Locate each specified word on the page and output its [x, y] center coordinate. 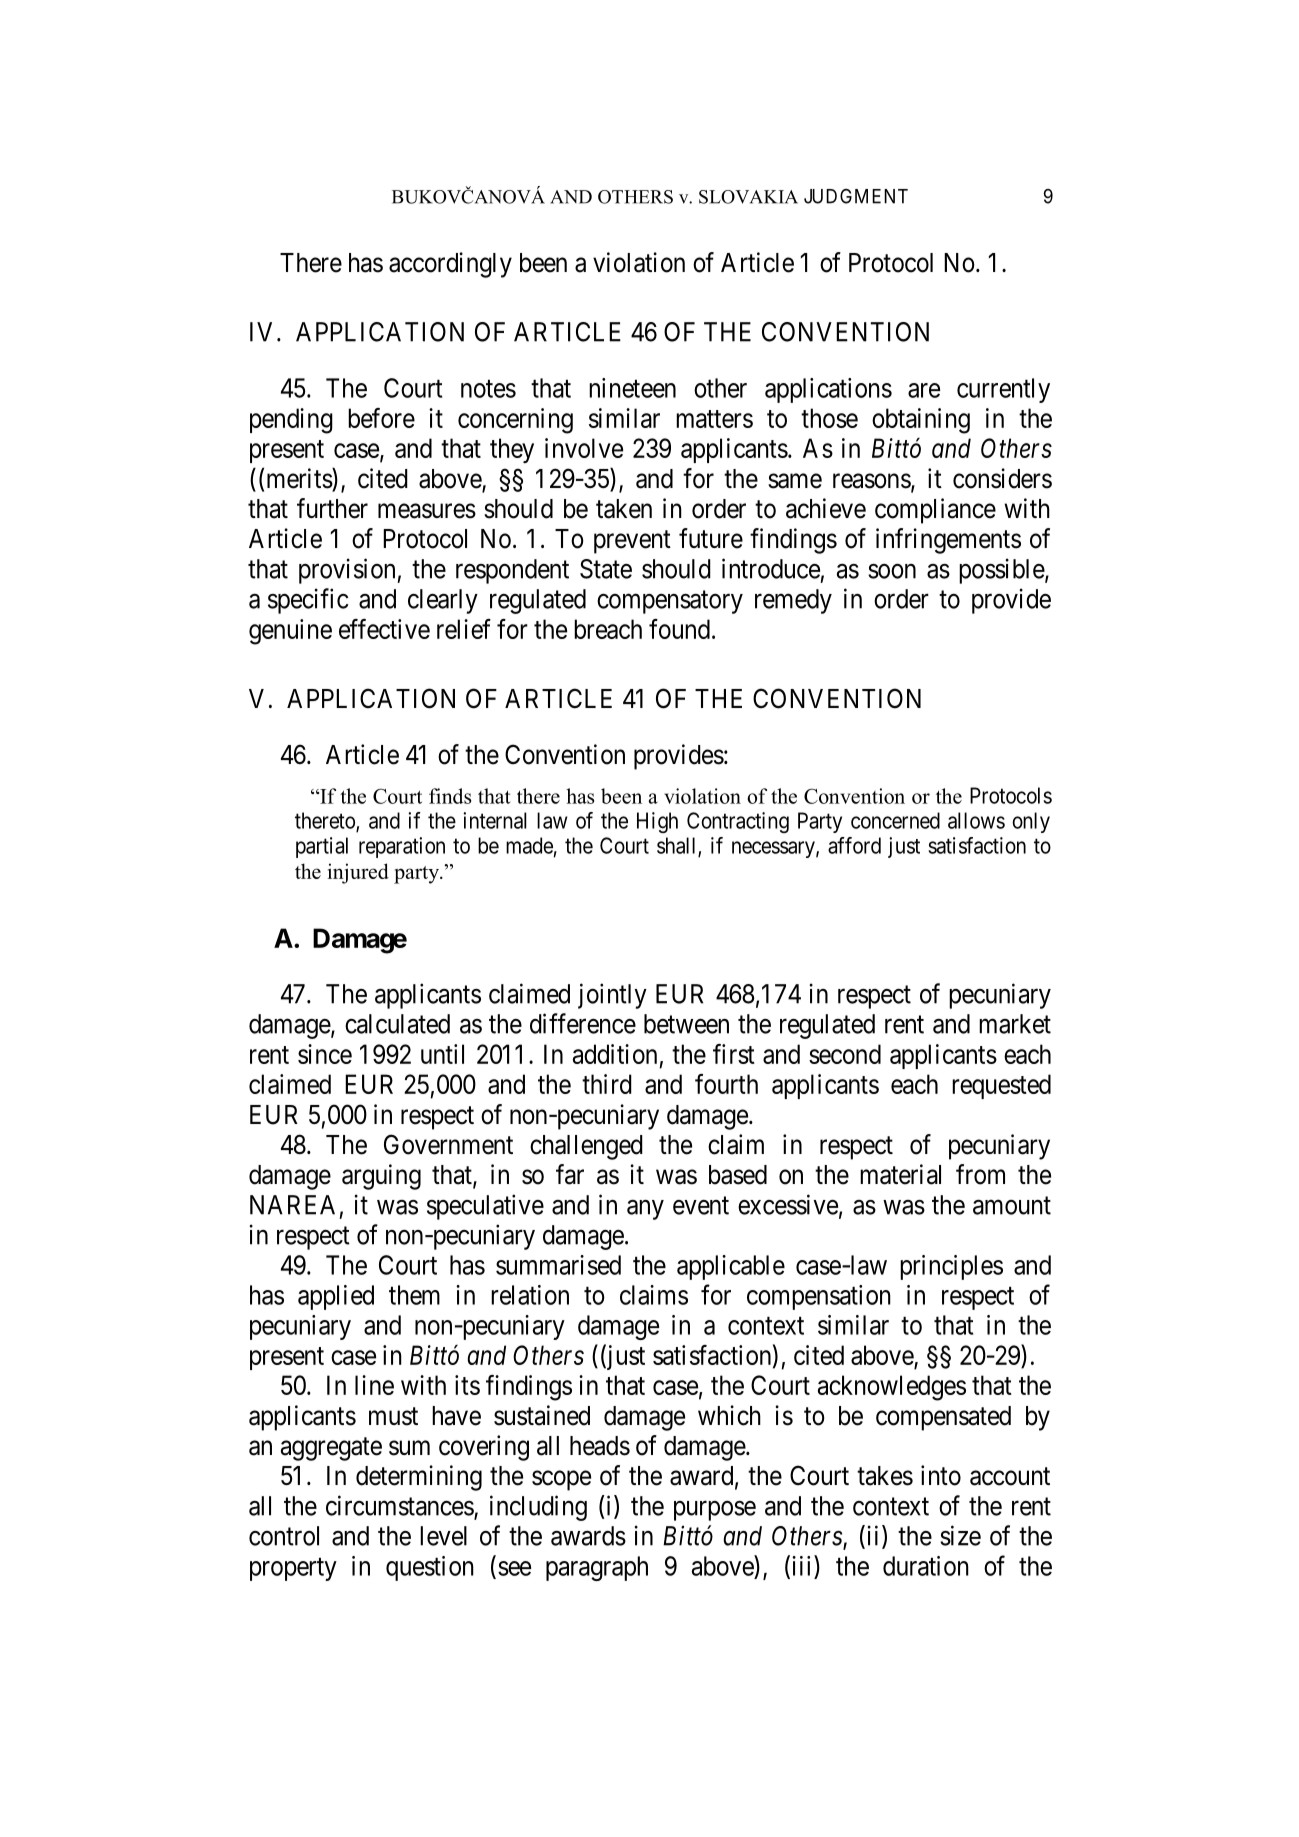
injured [358, 873]
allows [976, 820]
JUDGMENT [856, 196]
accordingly [450, 265]
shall [678, 846]
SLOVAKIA [748, 197]
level [443, 1536]
